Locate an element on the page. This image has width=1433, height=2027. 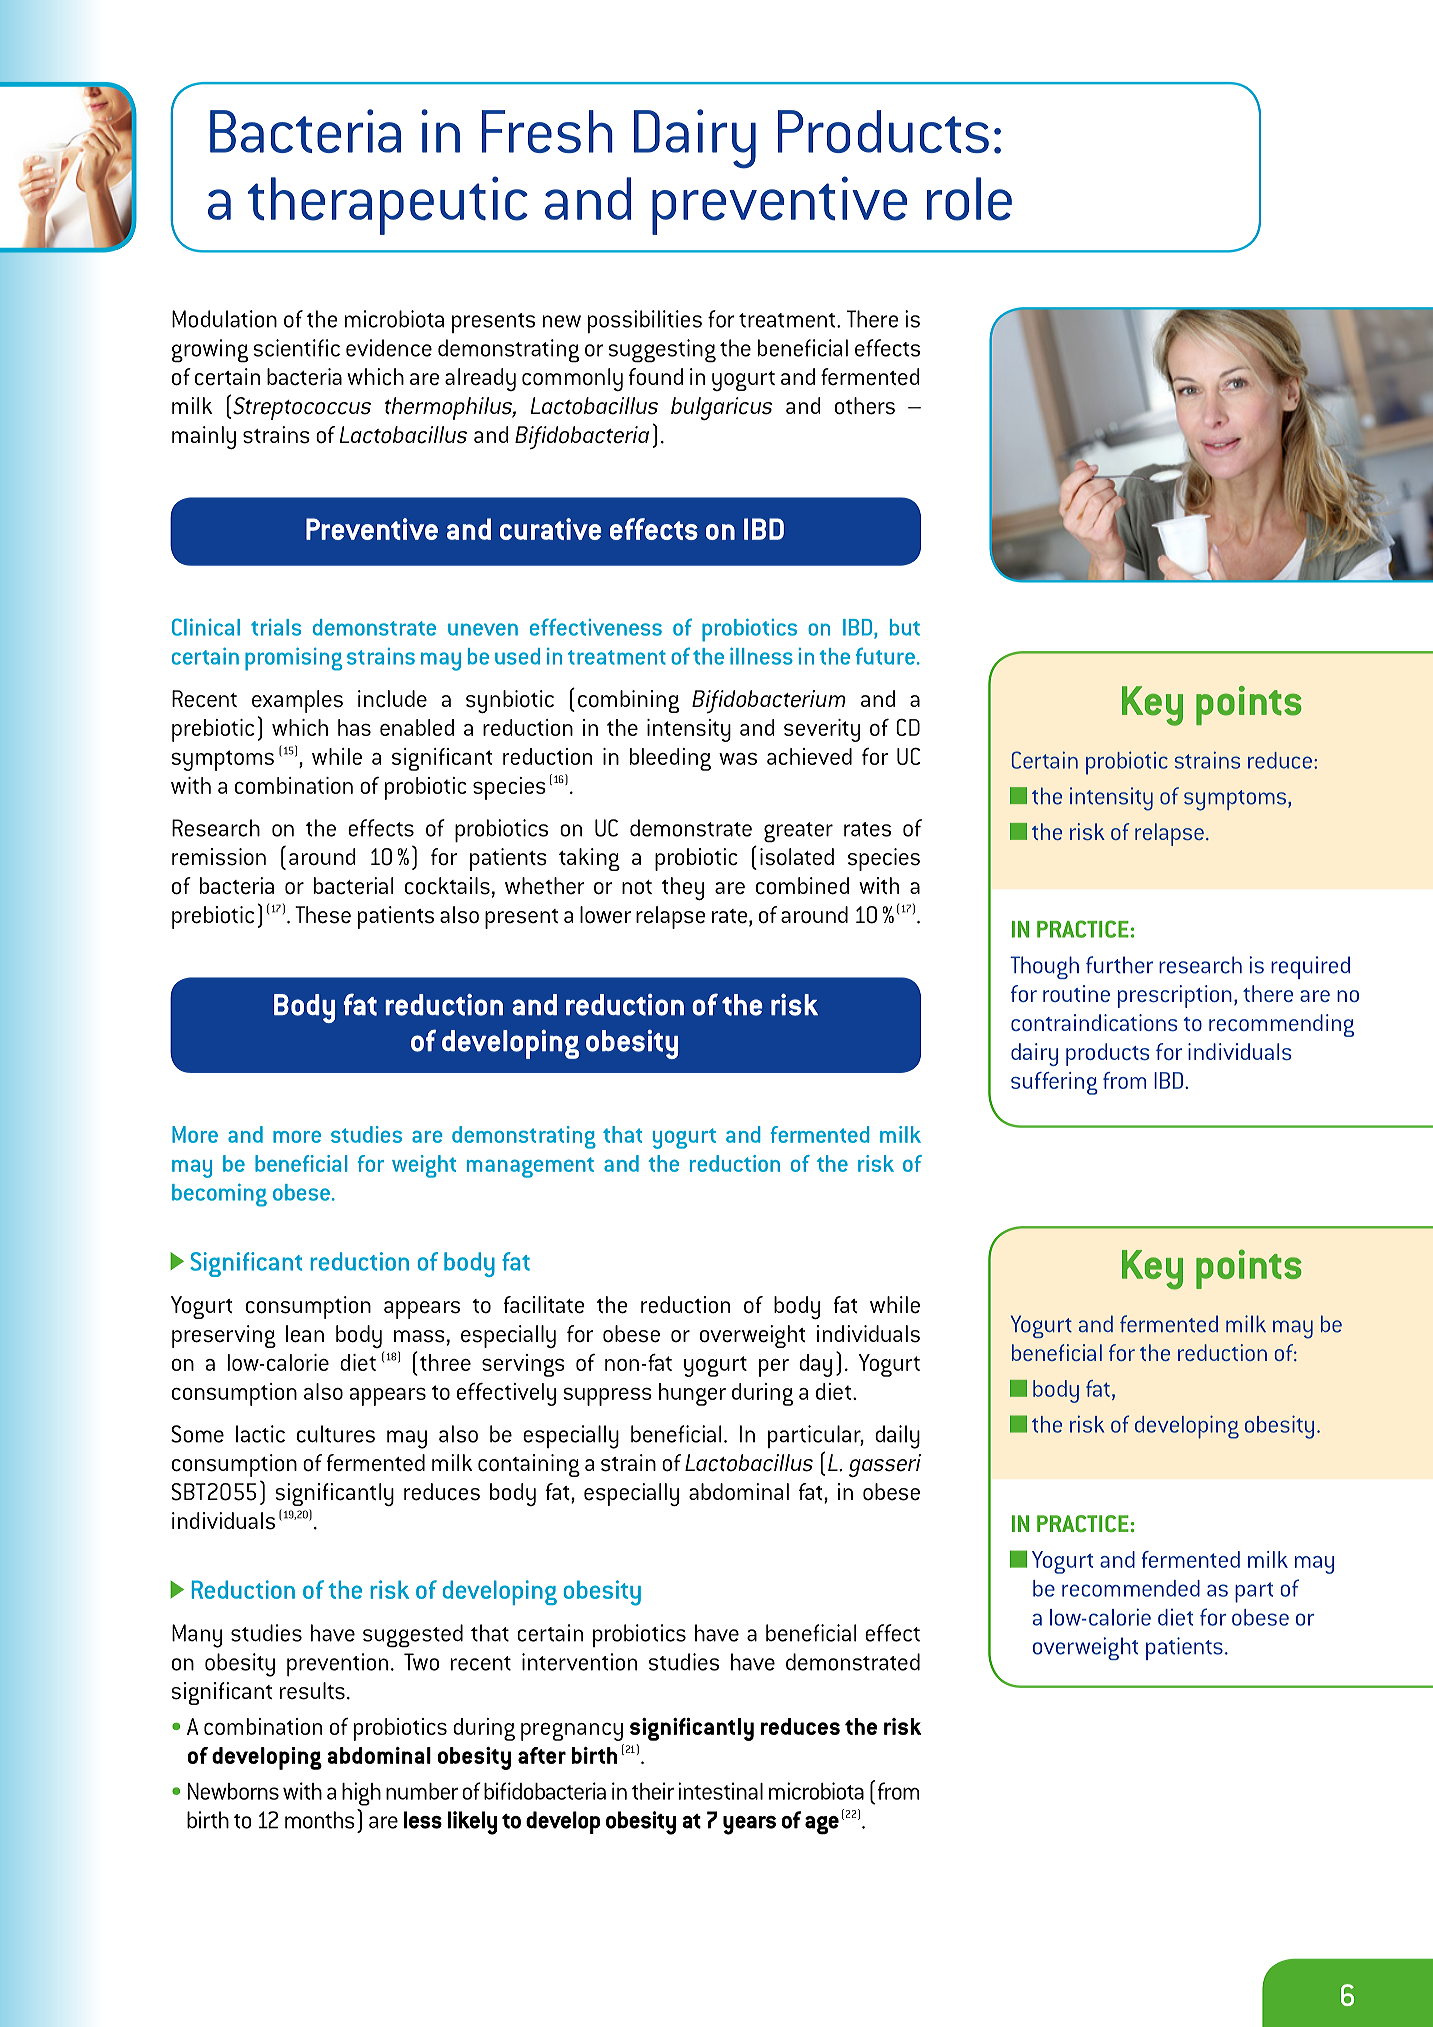
high is located at coordinates (361, 1794).
